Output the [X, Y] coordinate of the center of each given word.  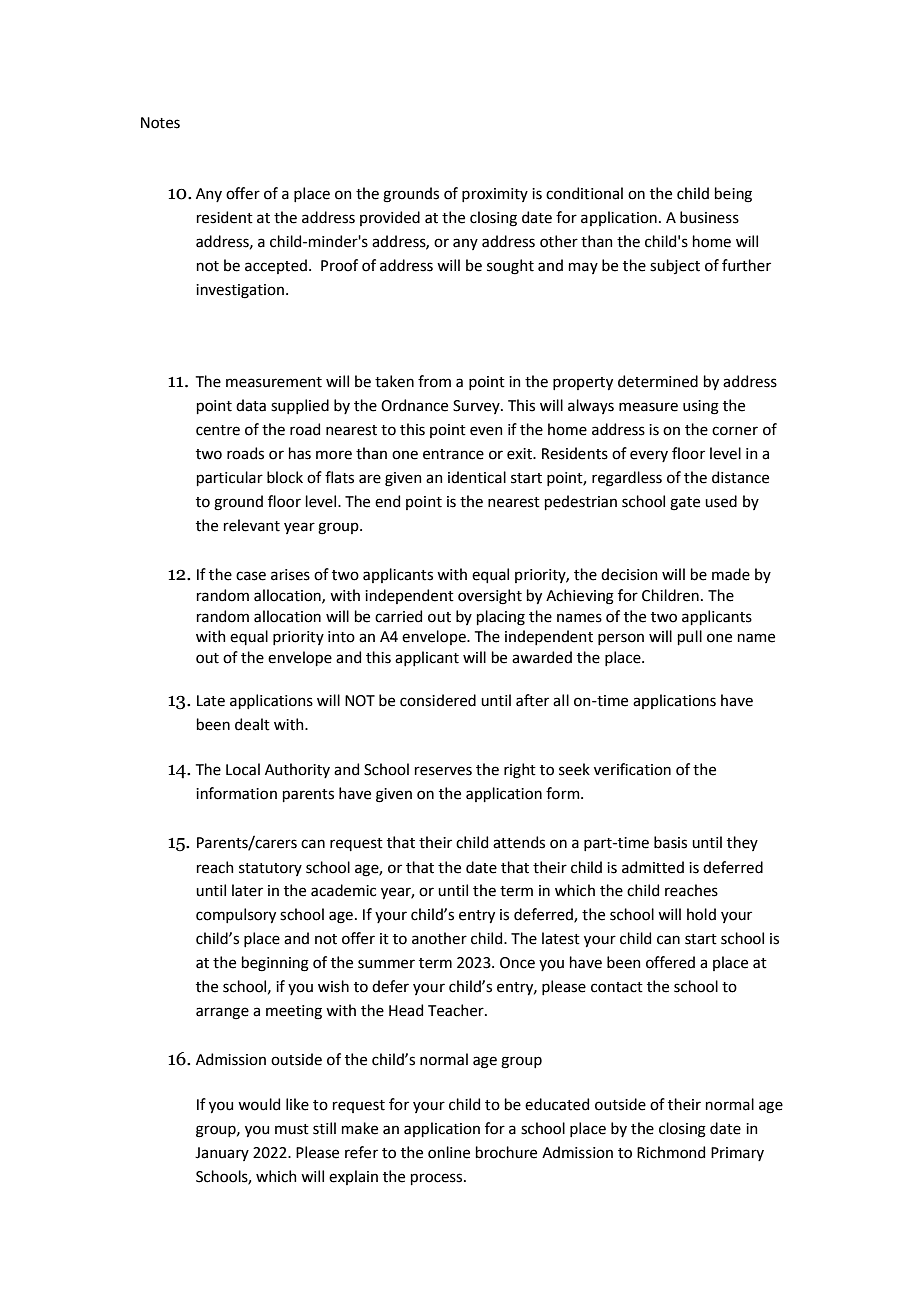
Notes [160, 123]
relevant [252, 525]
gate [685, 504]
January [222, 1154]
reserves [443, 771]
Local [243, 769]
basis [670, 842]
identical [477, 477]
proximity [495, 195]
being [733, 195]
